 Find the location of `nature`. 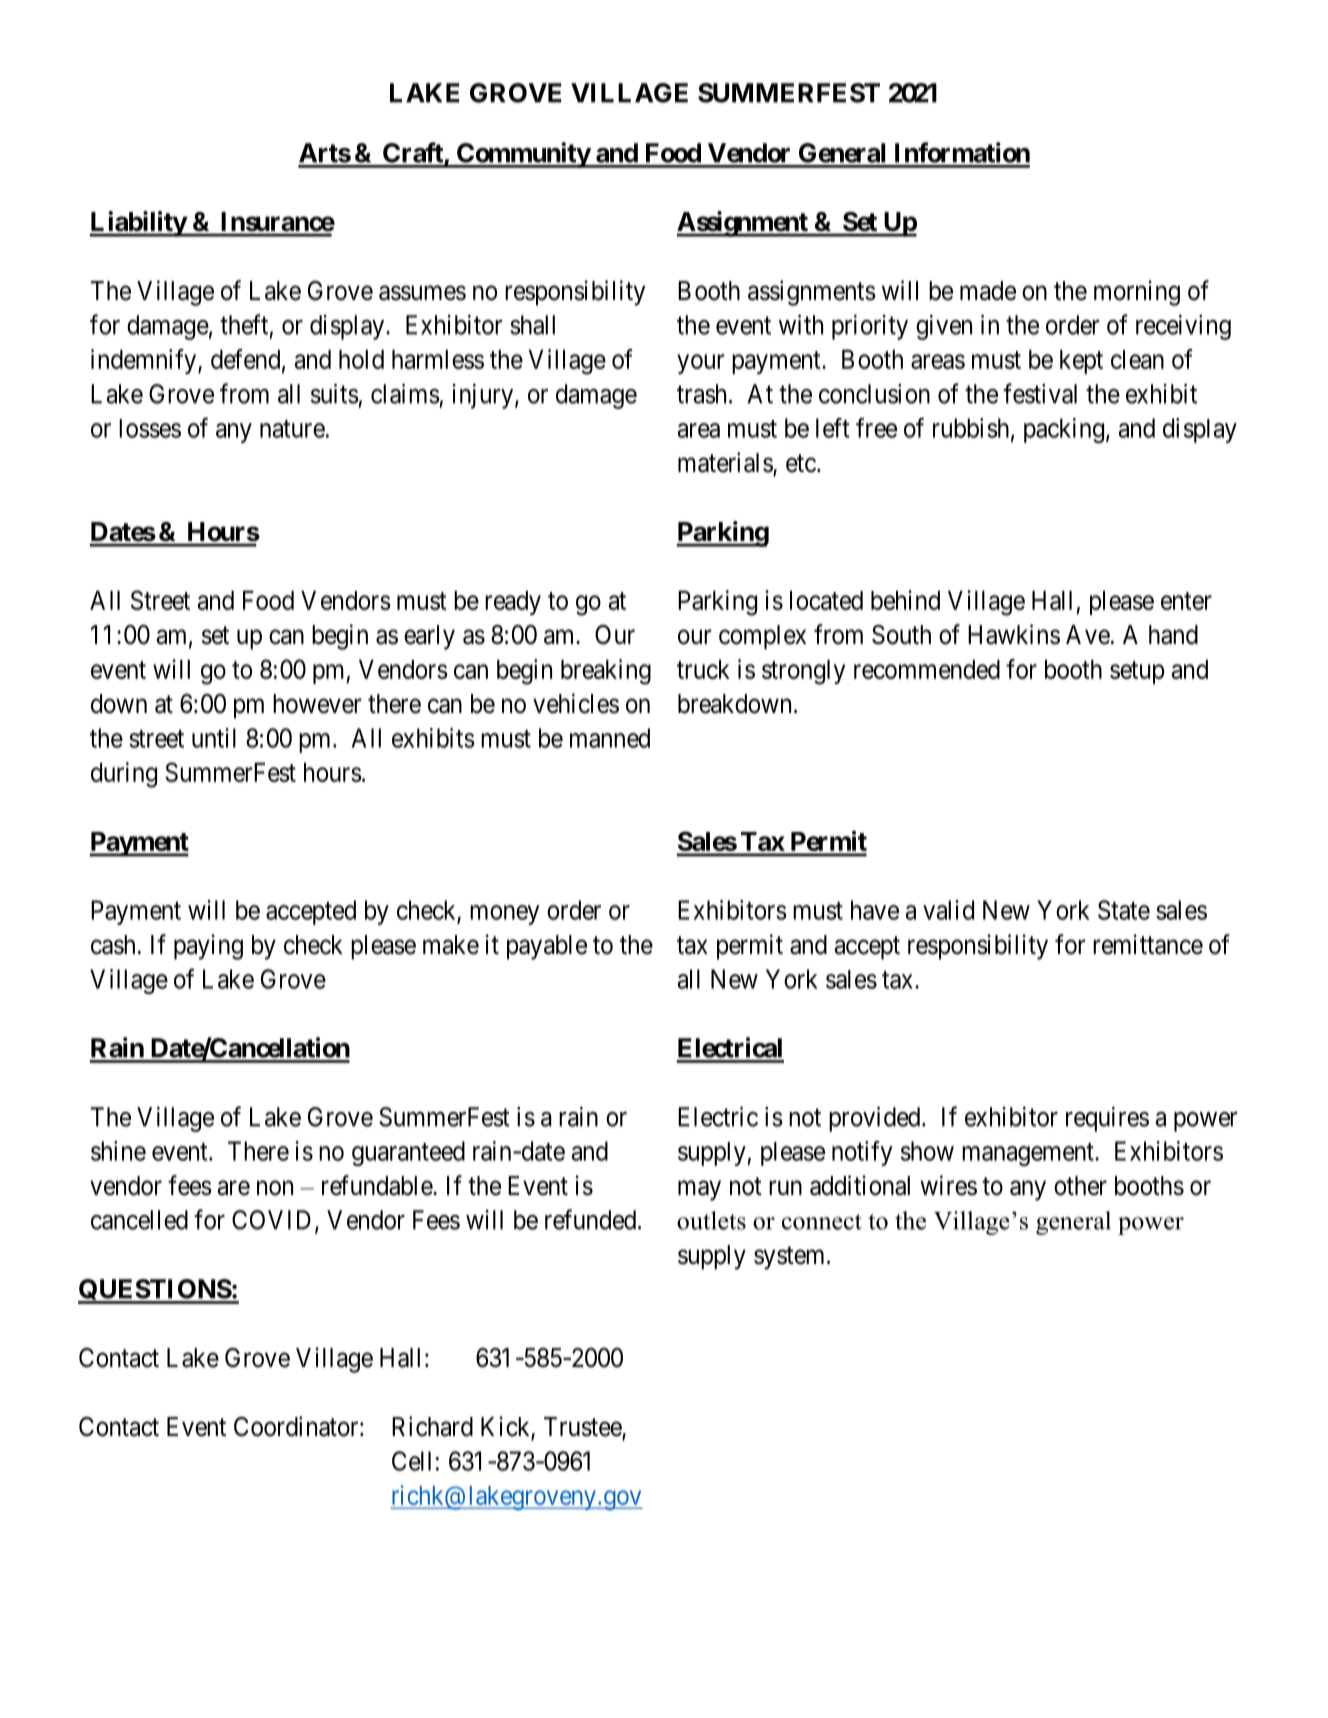

nature is located at coordinates (292, 429).
